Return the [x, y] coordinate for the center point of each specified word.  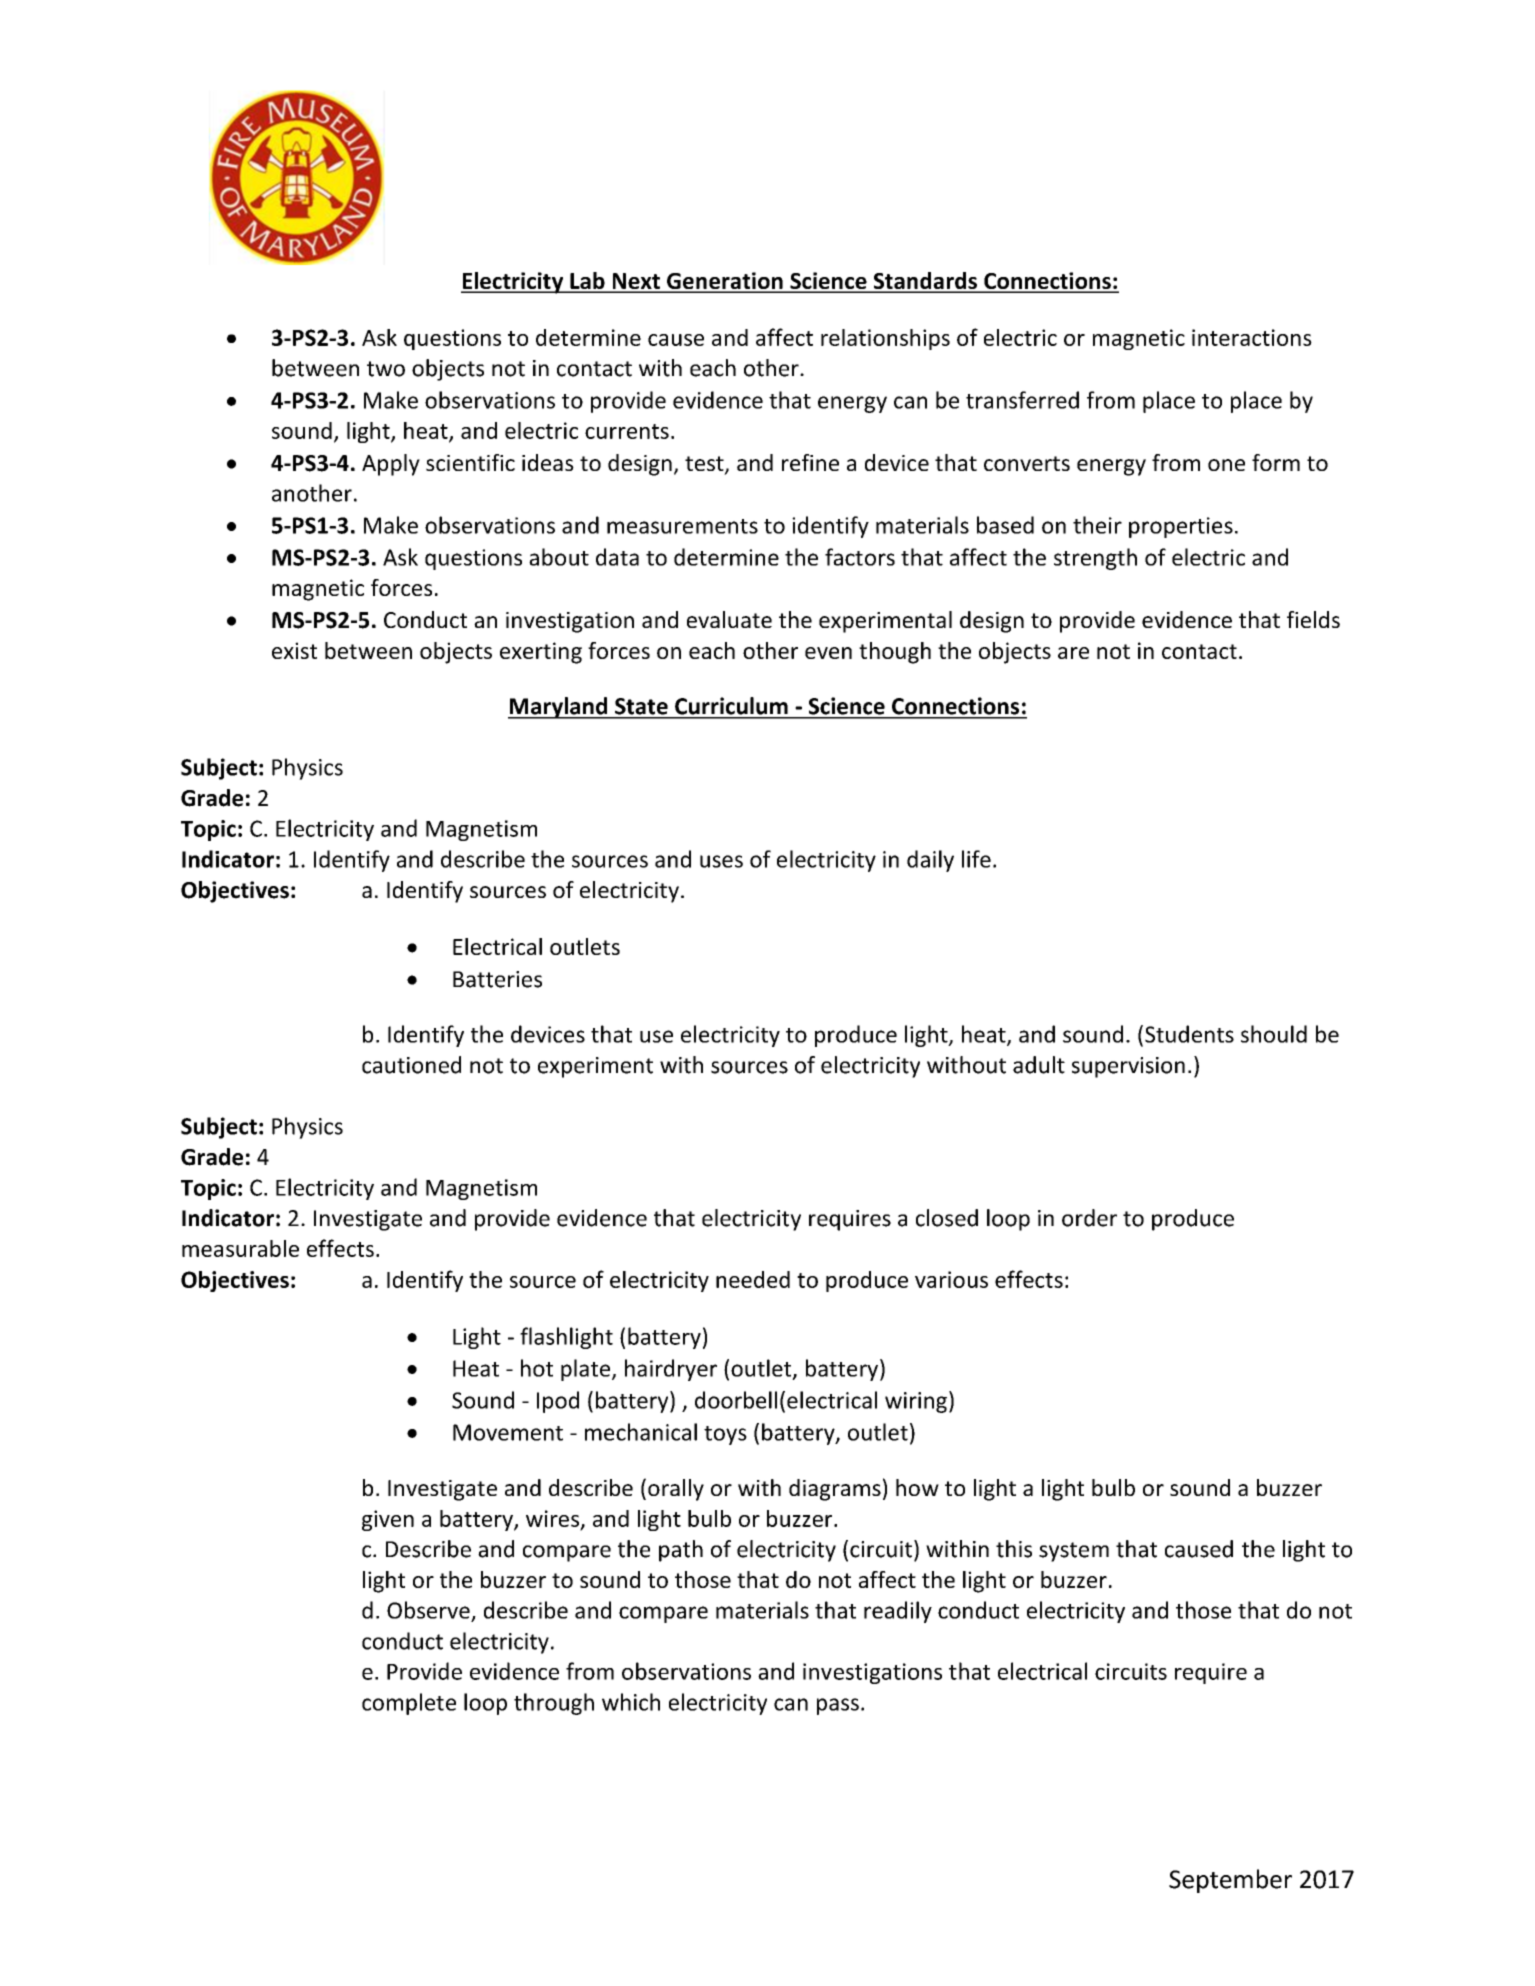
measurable [240, 1248]
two [386, 369]
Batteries [497, 979]
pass [838, 1706]
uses [721, 861]
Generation [725, 282]
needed [753, 1279]
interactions [1252, 337]
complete [409, 1704]
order [1089, 1218]
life [976, 859]
